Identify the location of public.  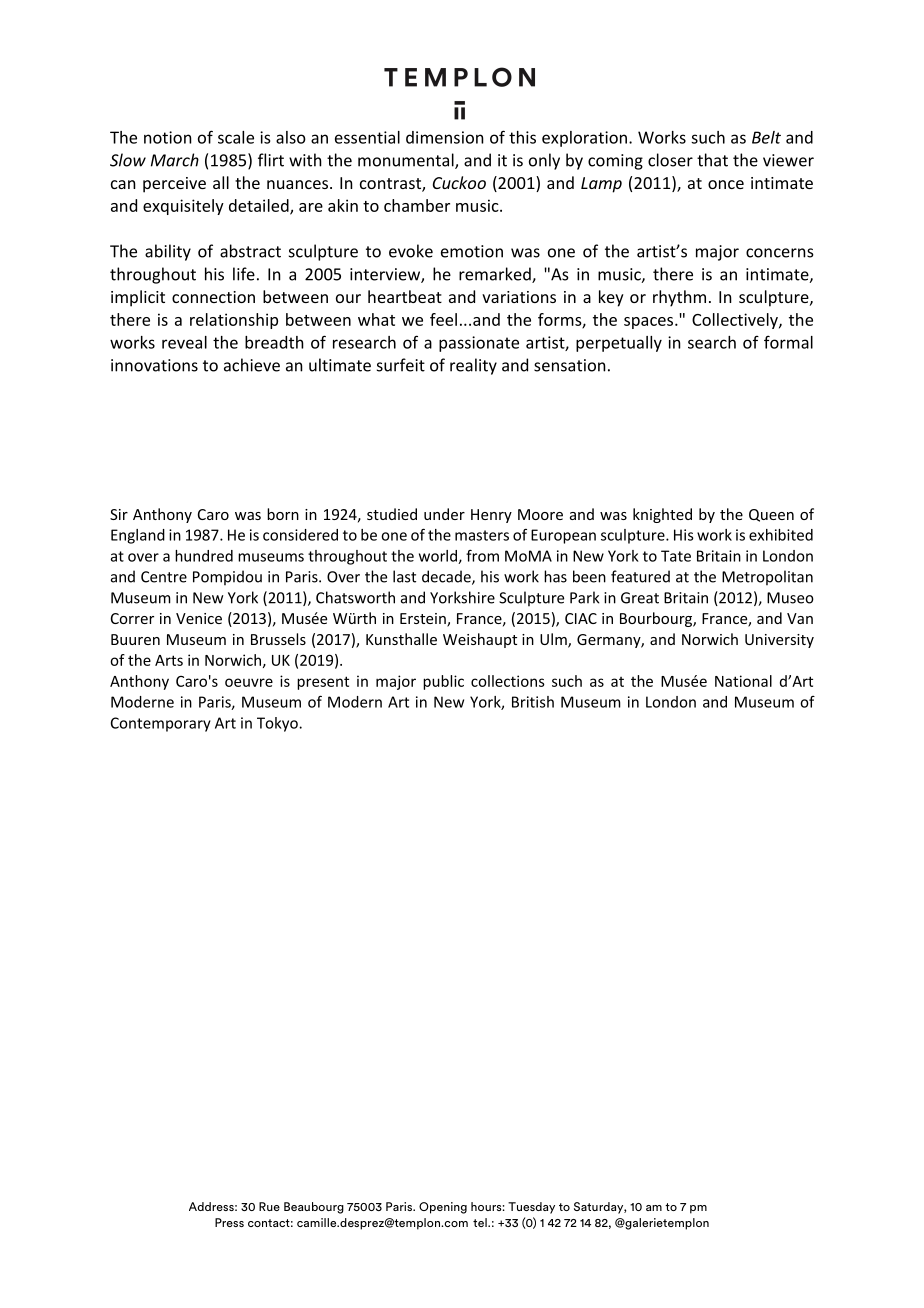
(443, 682).
